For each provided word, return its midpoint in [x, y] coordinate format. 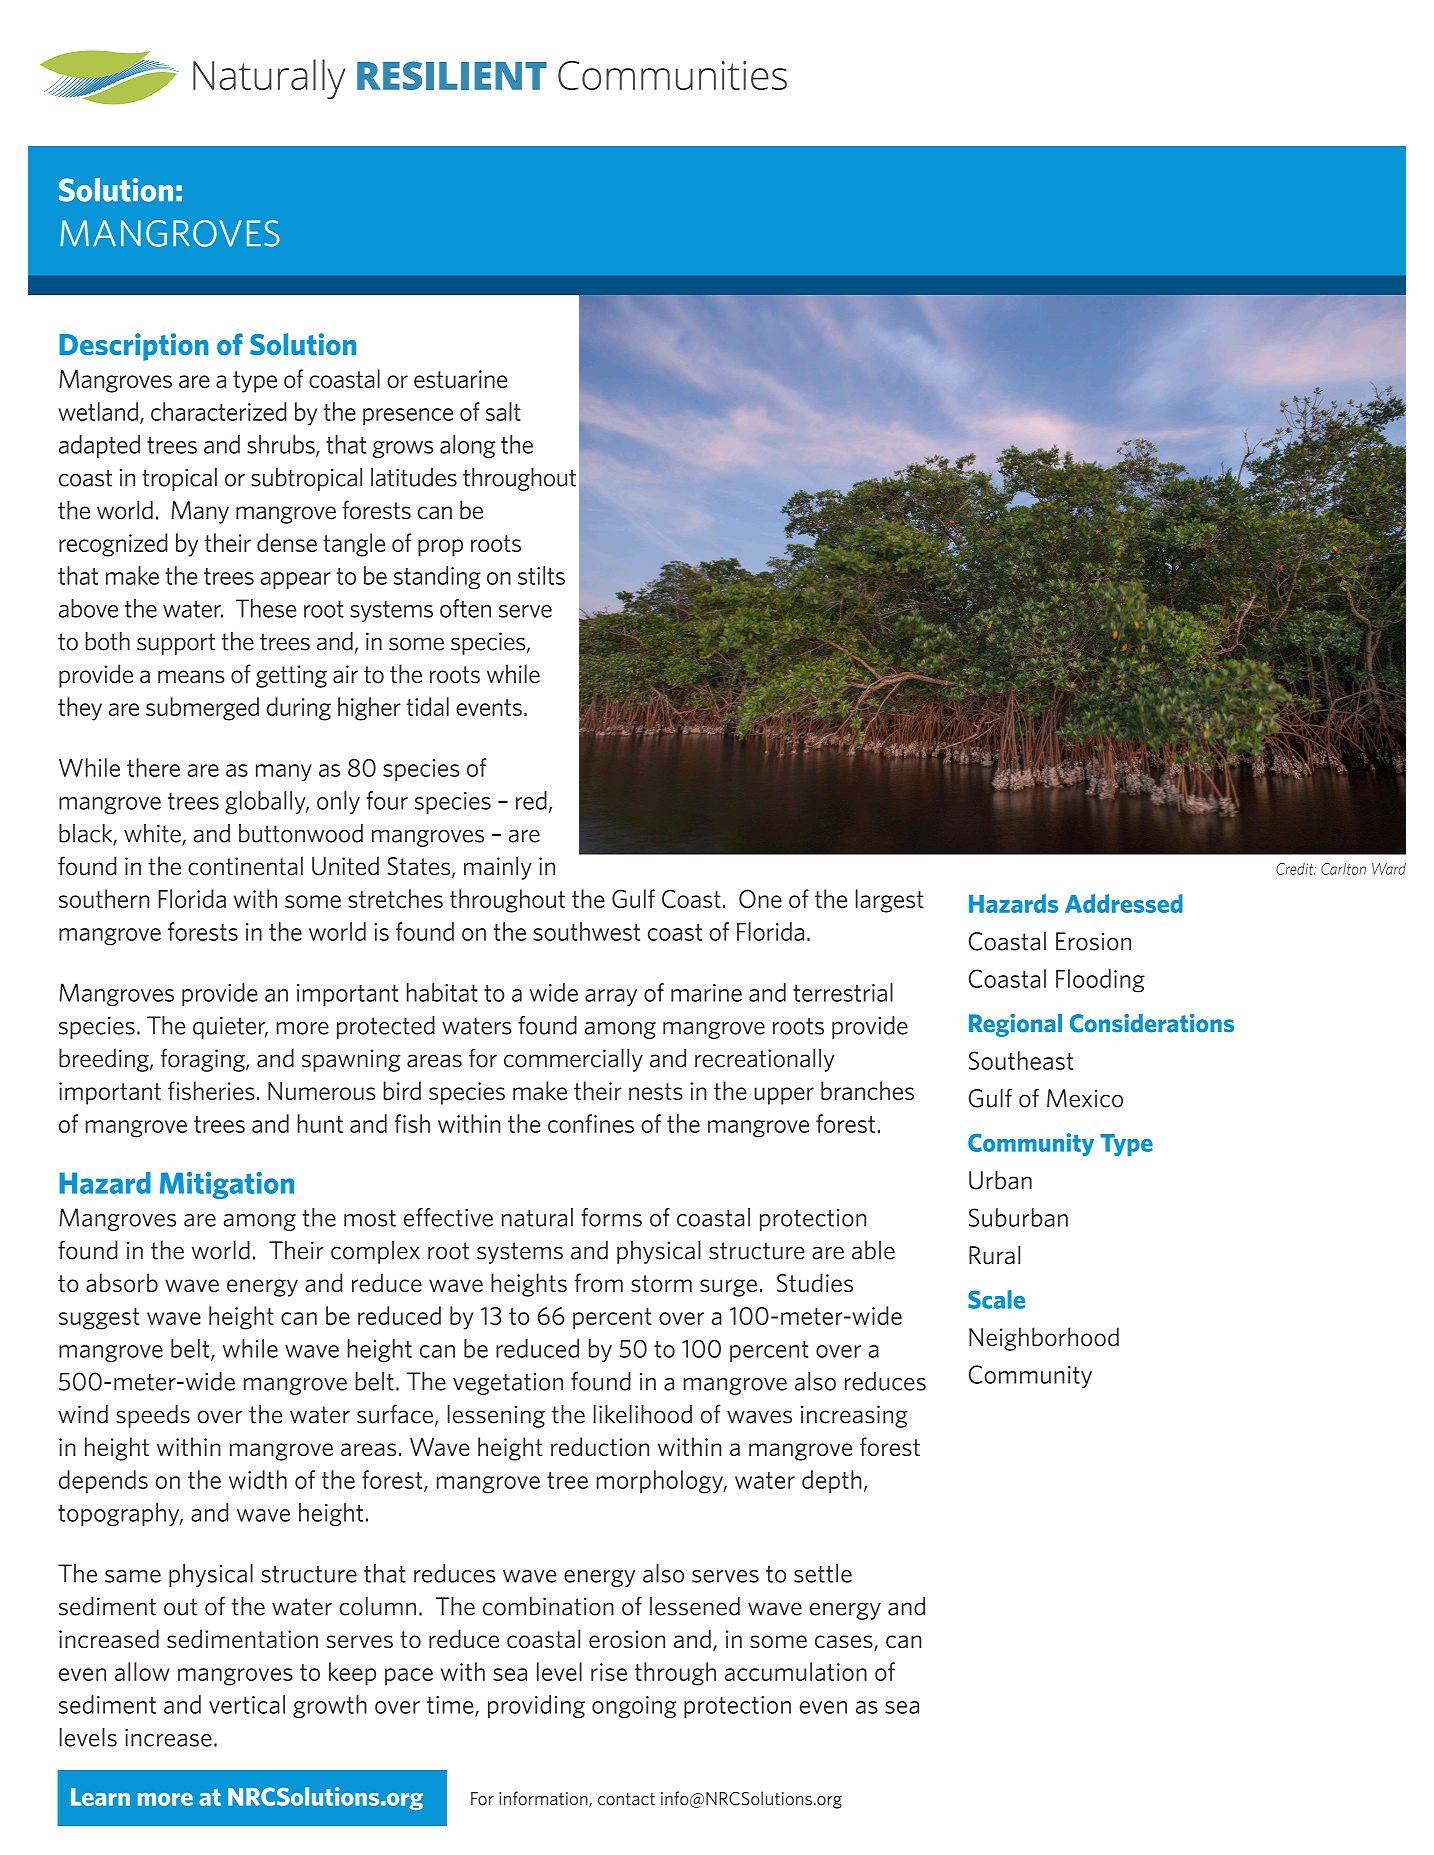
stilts [541, 575]
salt [503, 411]
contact [626, 1799]
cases [845, 1643]
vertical [247, 1704]
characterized [218, 411]
